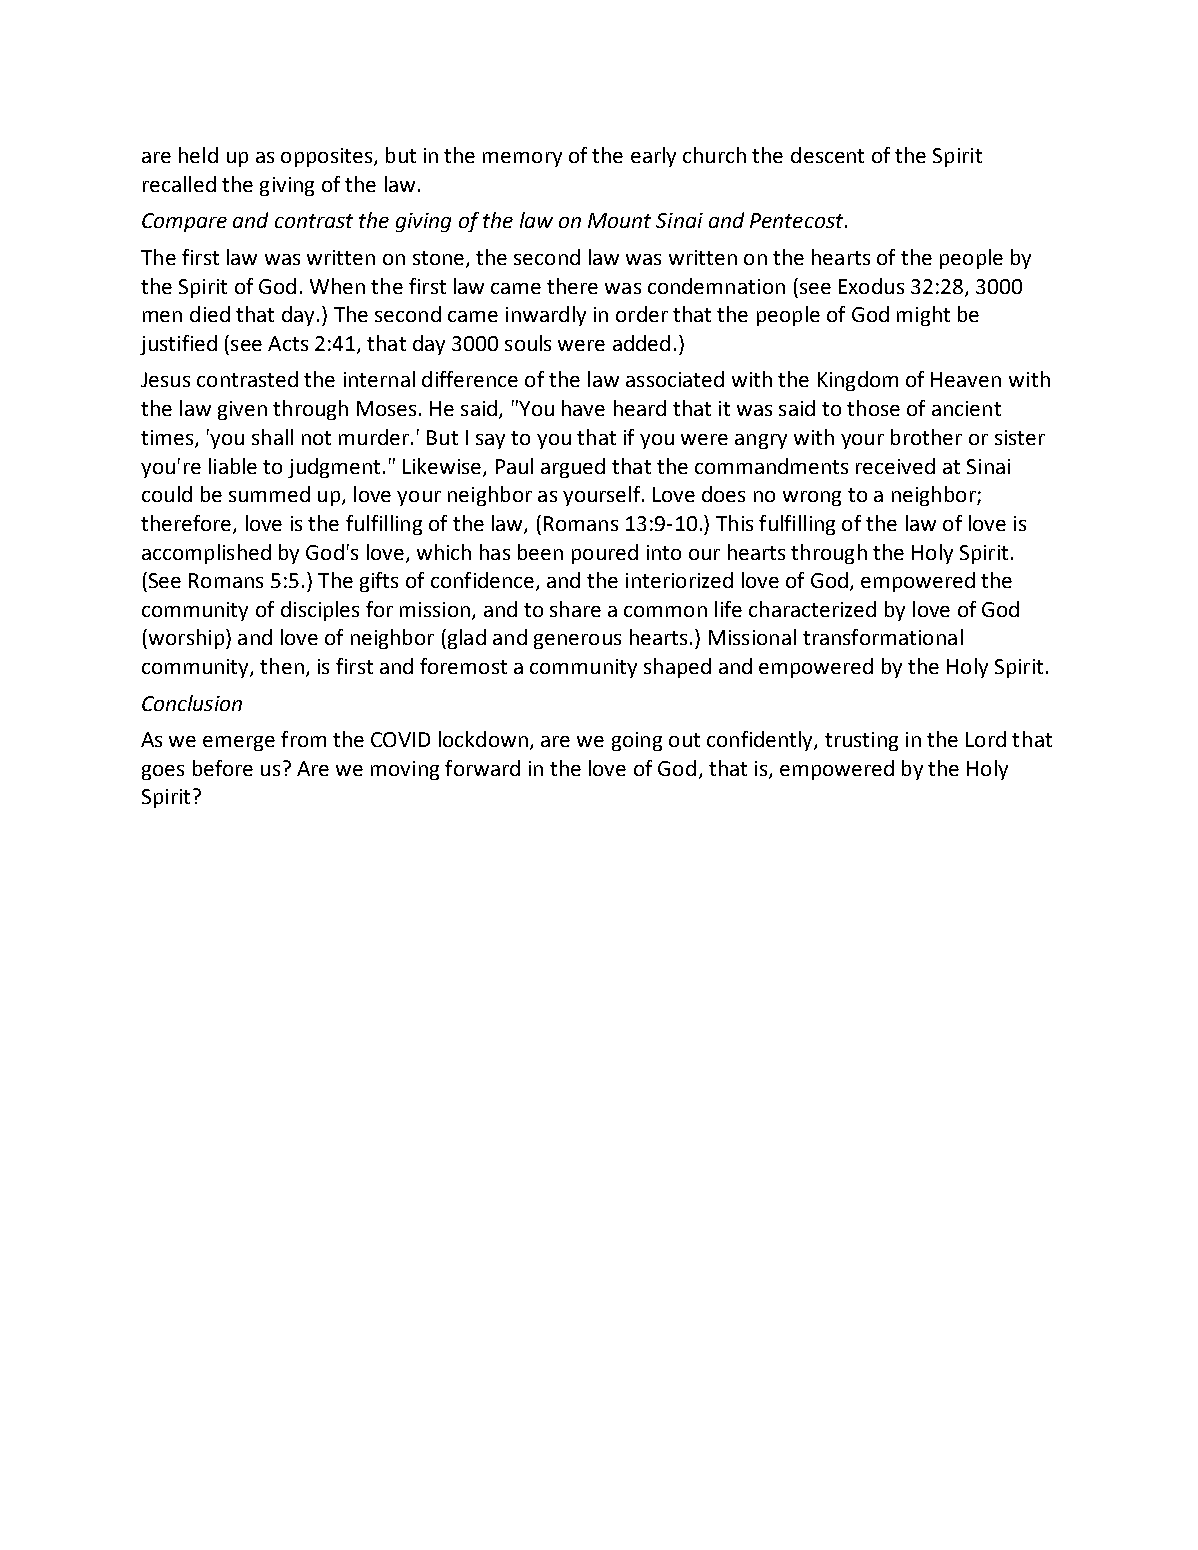 The height and width of the screenshot is (1550, 1198). Describe the element at coordinates (573, 468) in the screenshot. I see `argued` at that location.
